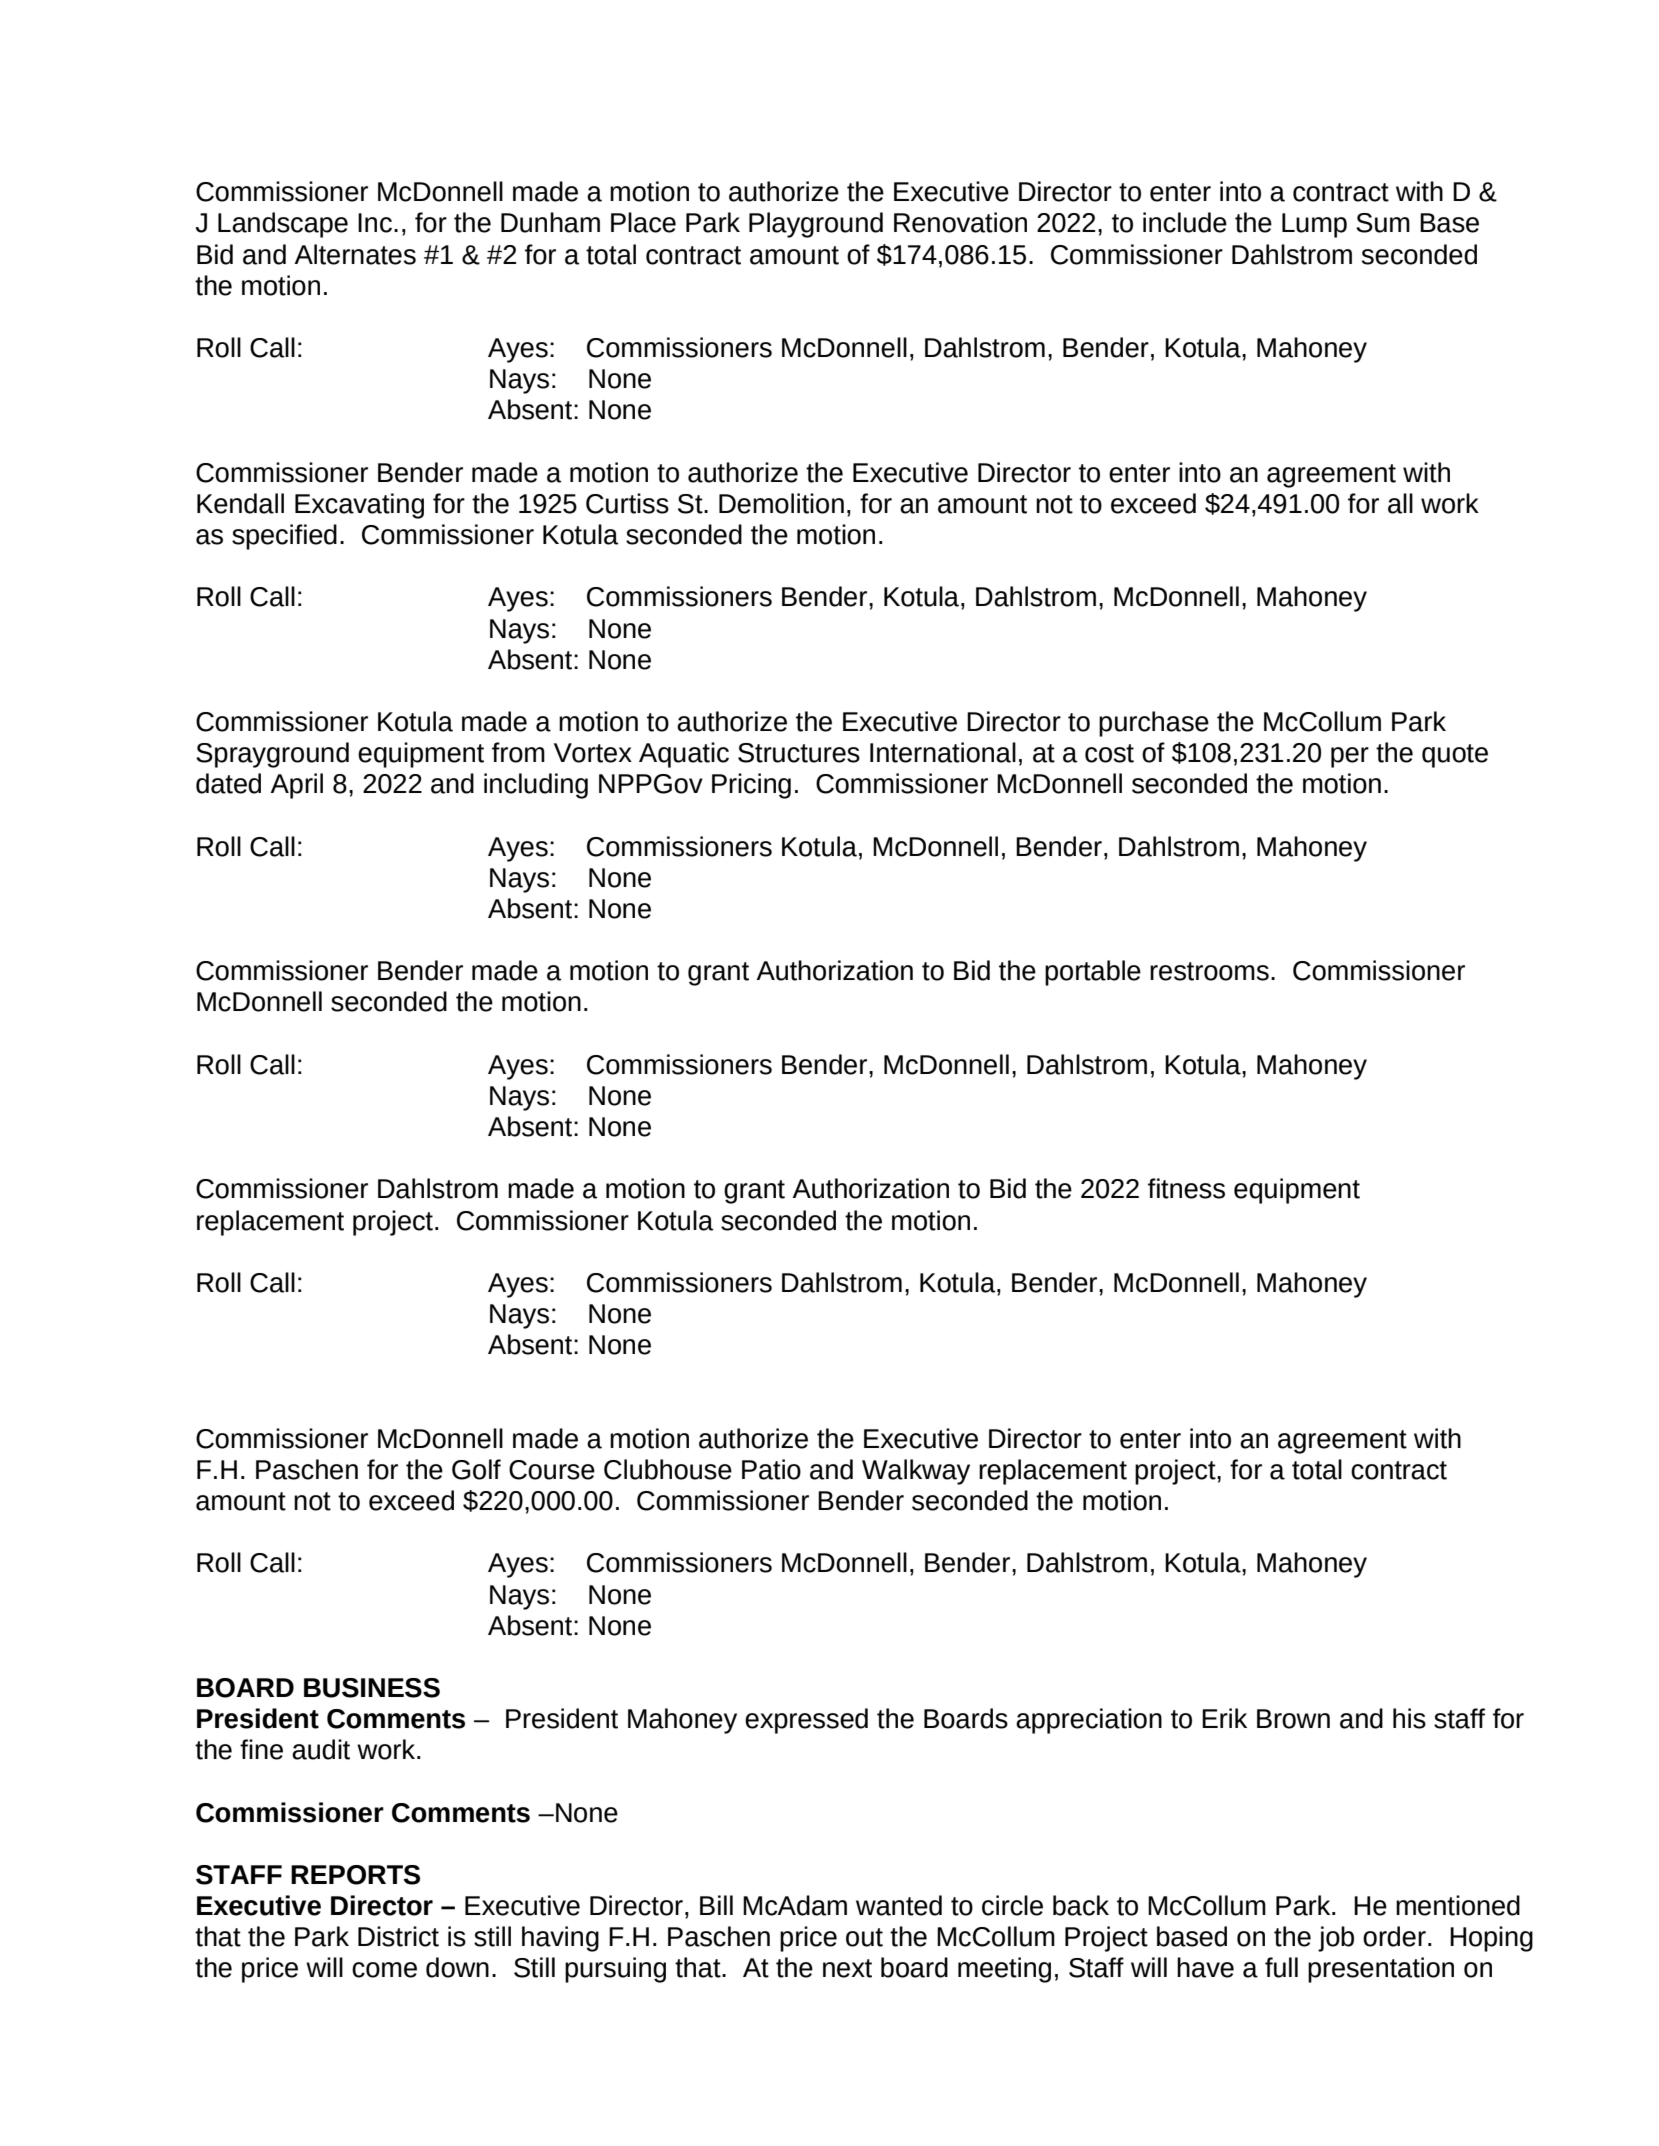 This screenshot has width=1659, height=2146. Describe the element at coordinates (1336, 1939) in the screenshot. I see `job` at that location.
